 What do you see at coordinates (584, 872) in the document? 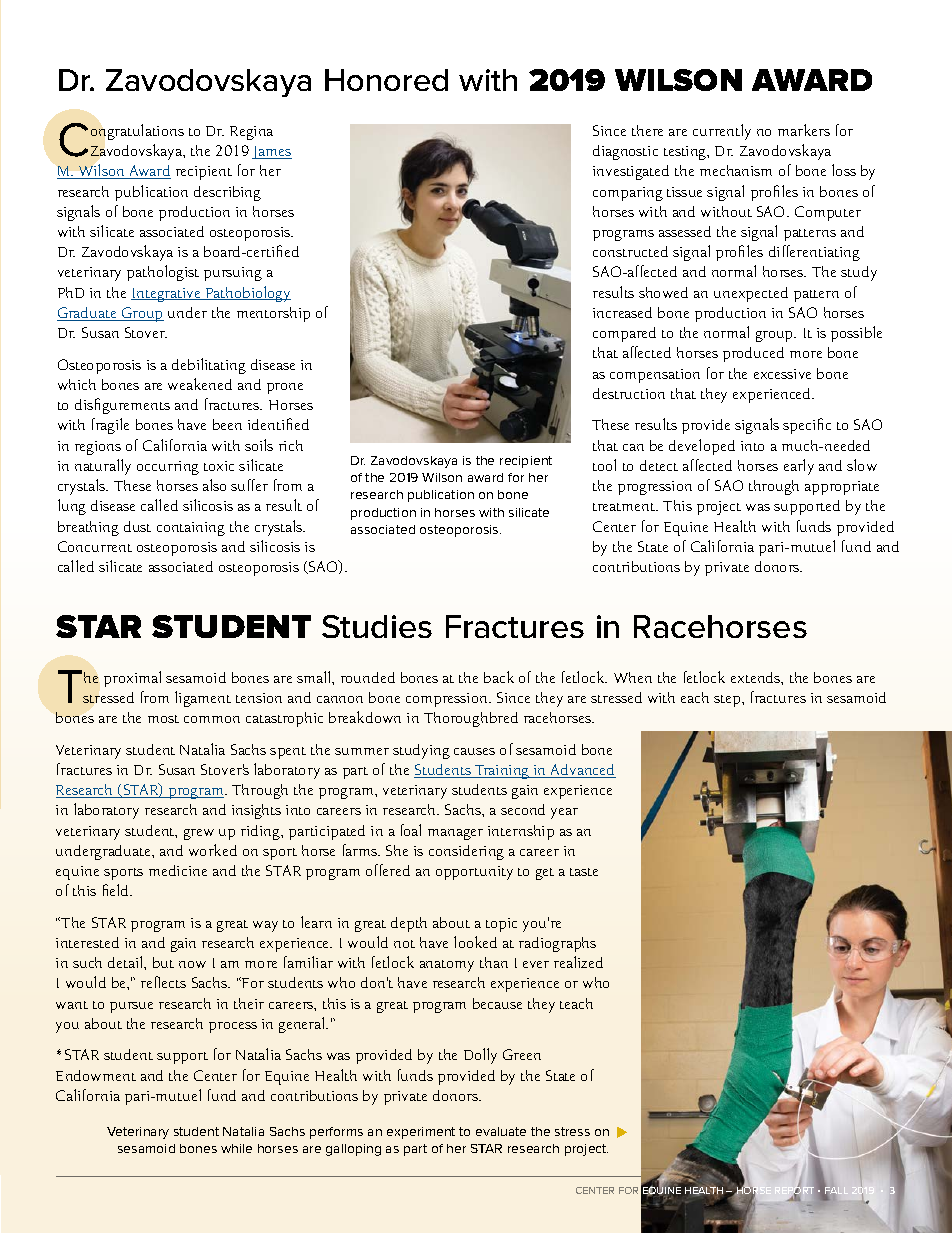
I see `taste` at bounding box center [584, 872].
